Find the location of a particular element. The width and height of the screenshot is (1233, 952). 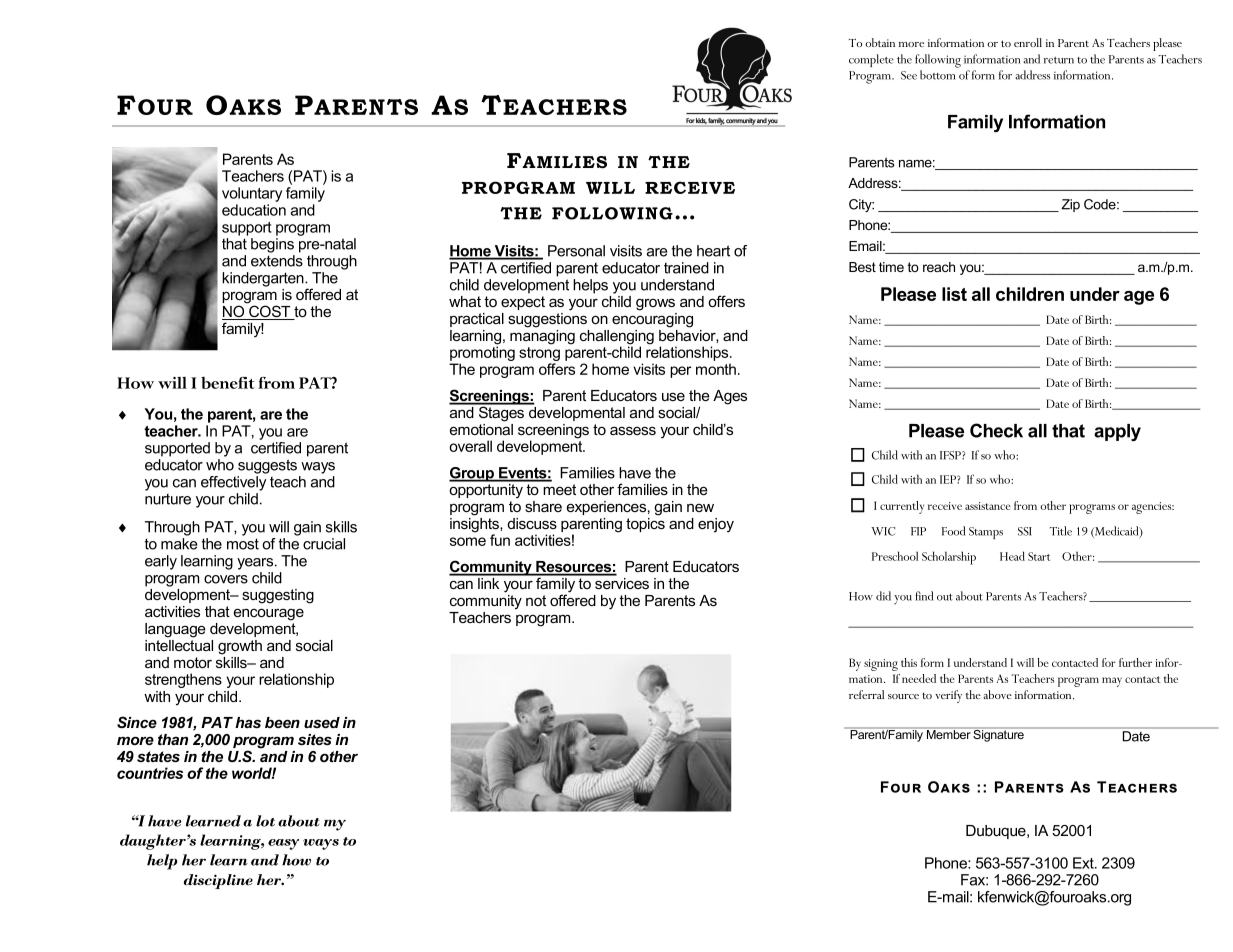

discipline is located at coordinates (218, 881).
